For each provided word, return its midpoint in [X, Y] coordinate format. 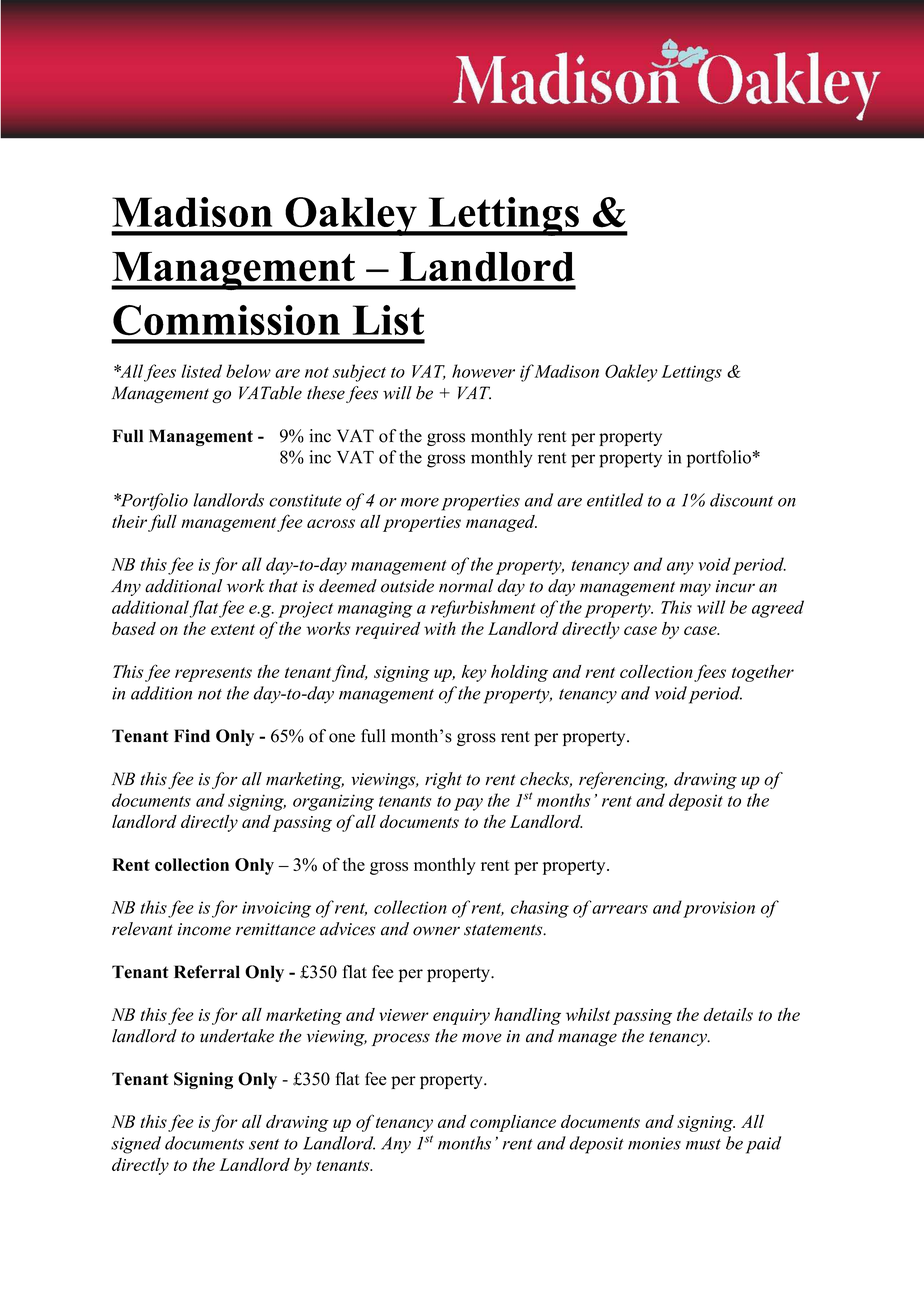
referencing [623, 780]
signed [136, 1145]
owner [436, 931]
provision [719, 909]
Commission [226, 320]
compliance [513, 1123]
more [420, 502]
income [204, 929]
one [342, 738]
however [483, 371]
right [443, 780]
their [129, 521]
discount [741, 500]
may [695, 589]
